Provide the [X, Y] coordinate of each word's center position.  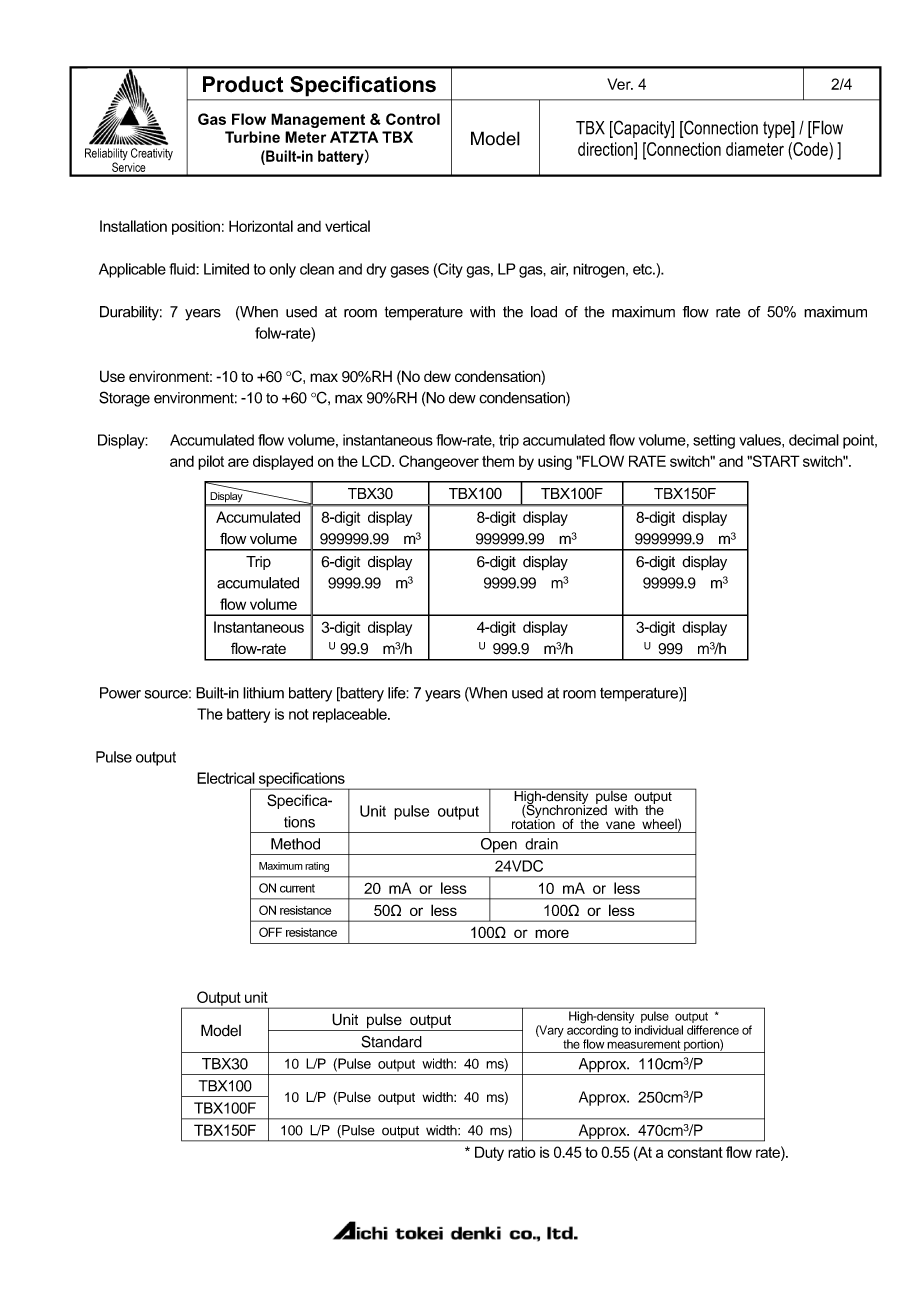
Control [413, 119]
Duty [489, 1153]
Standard [391, 1041]
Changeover [439, 462]
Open [498, 846]
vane [620, 825]
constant [695, 1152]
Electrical [226, 778]
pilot [211, 462]
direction [606, 149]
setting [714, 441]
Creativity [152, 154]
